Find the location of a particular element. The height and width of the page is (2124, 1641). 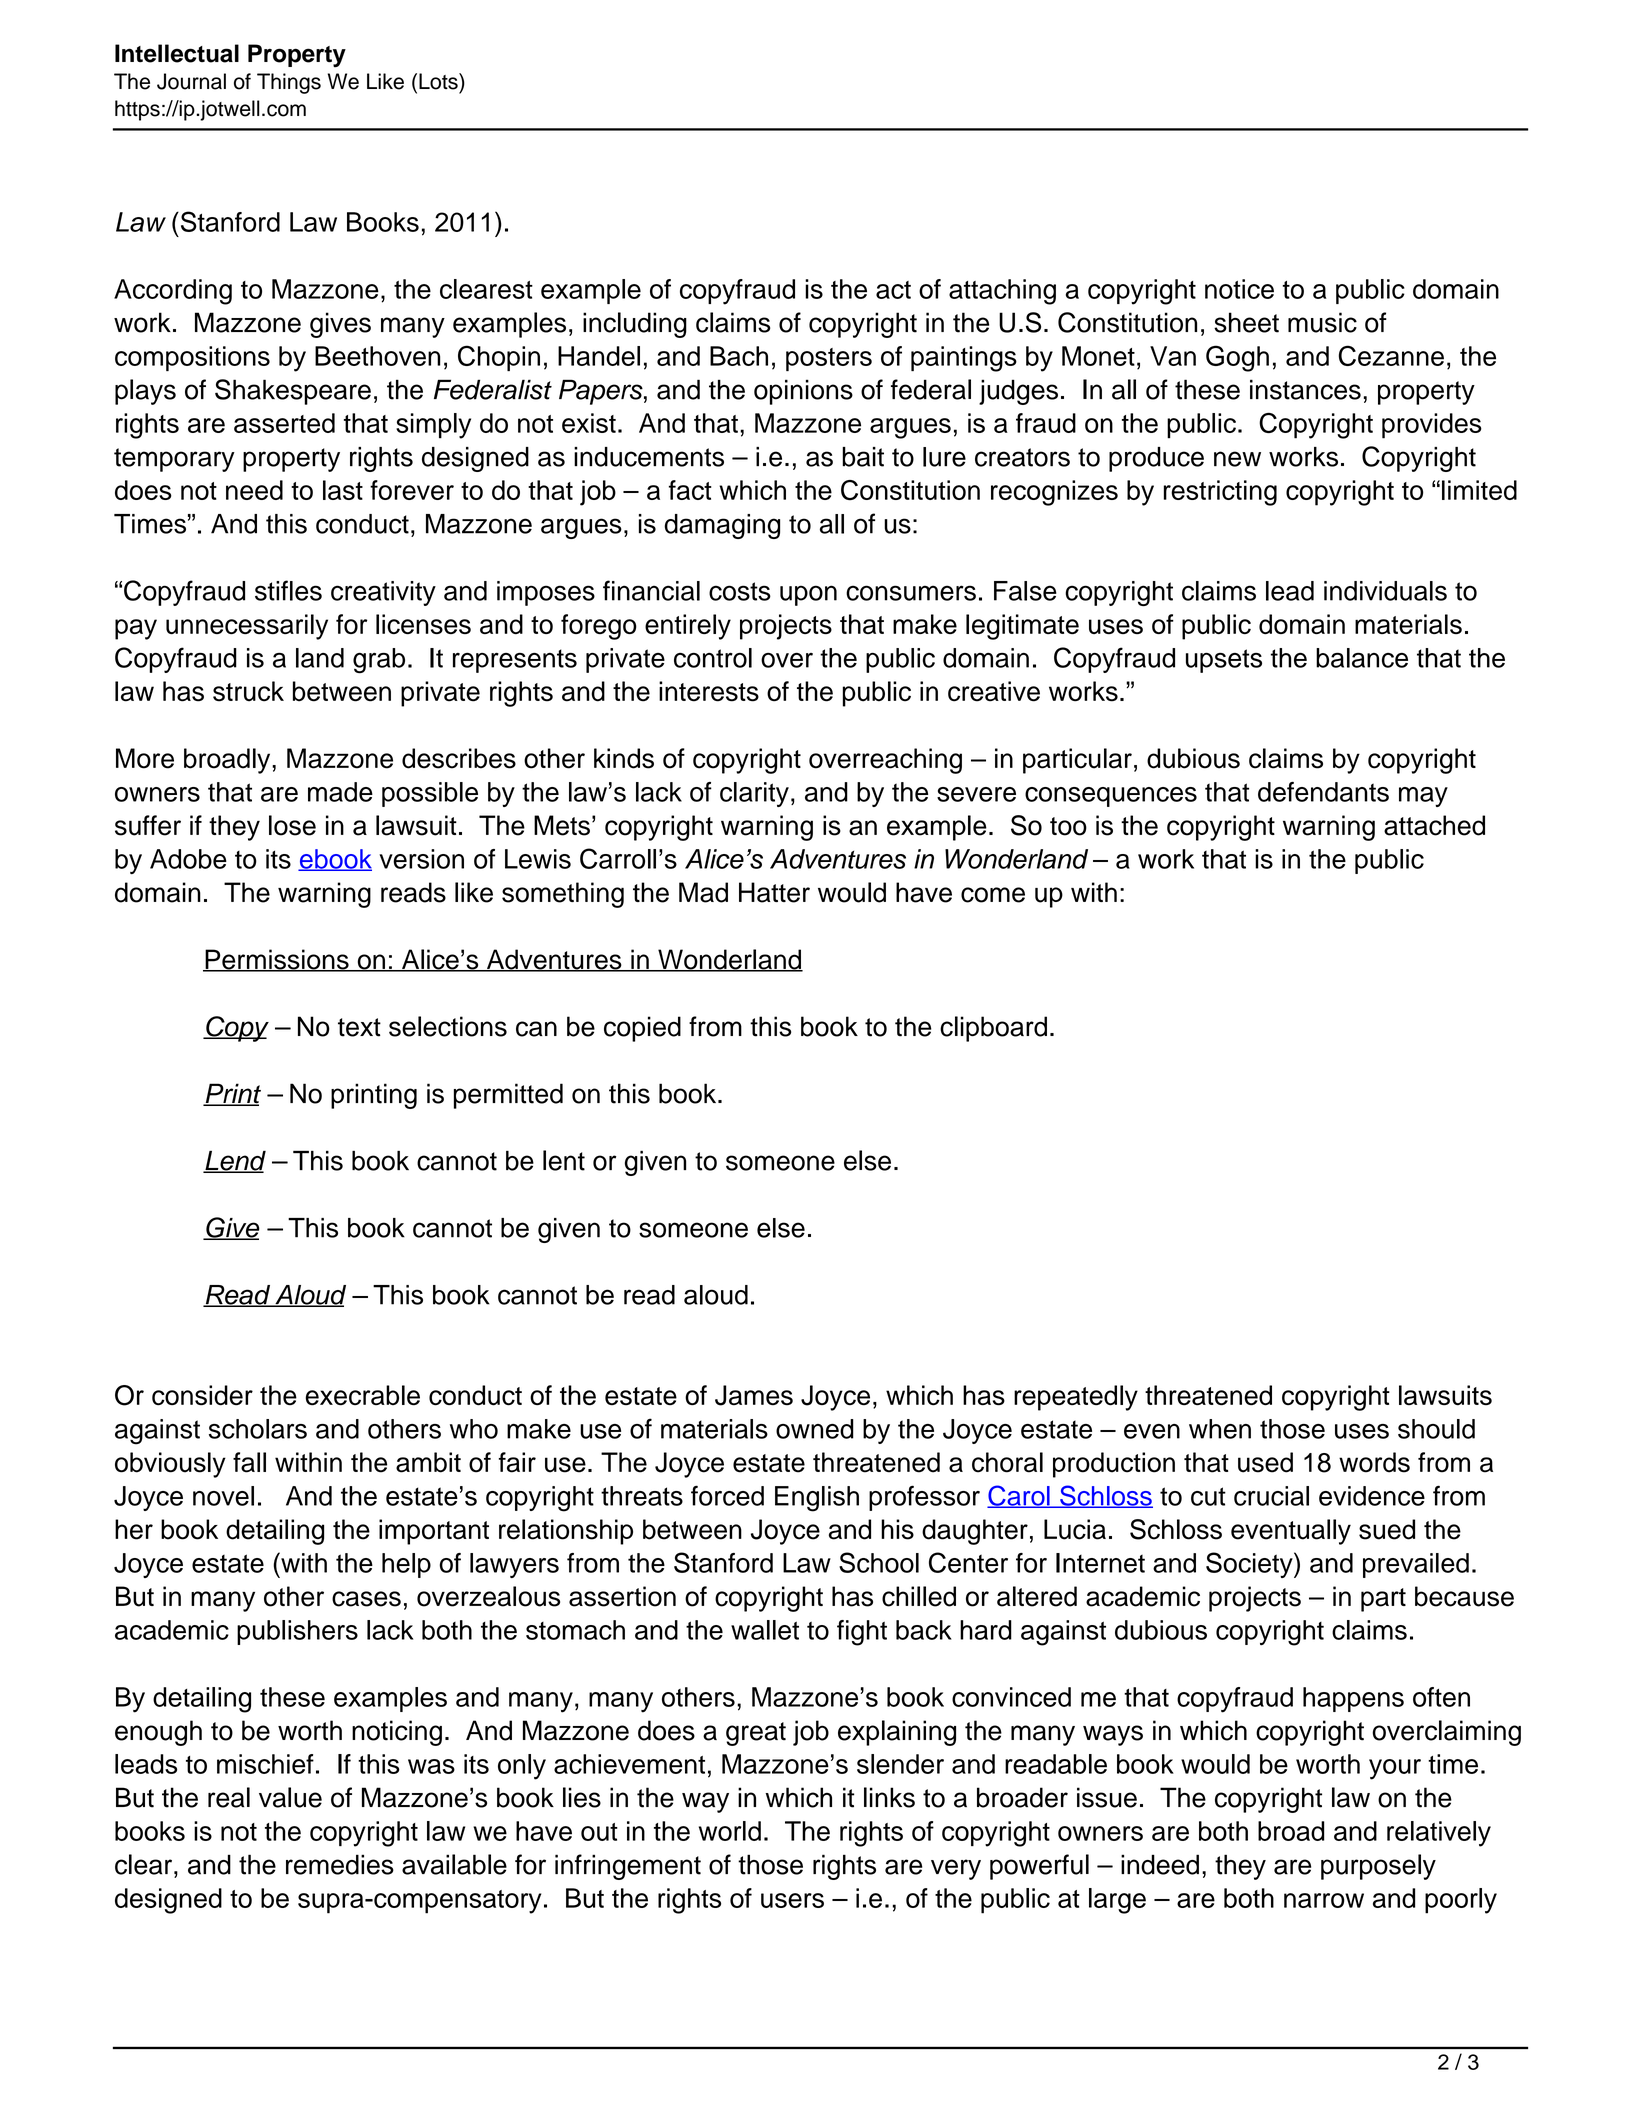

English is located at coordinates (817, 1499).
